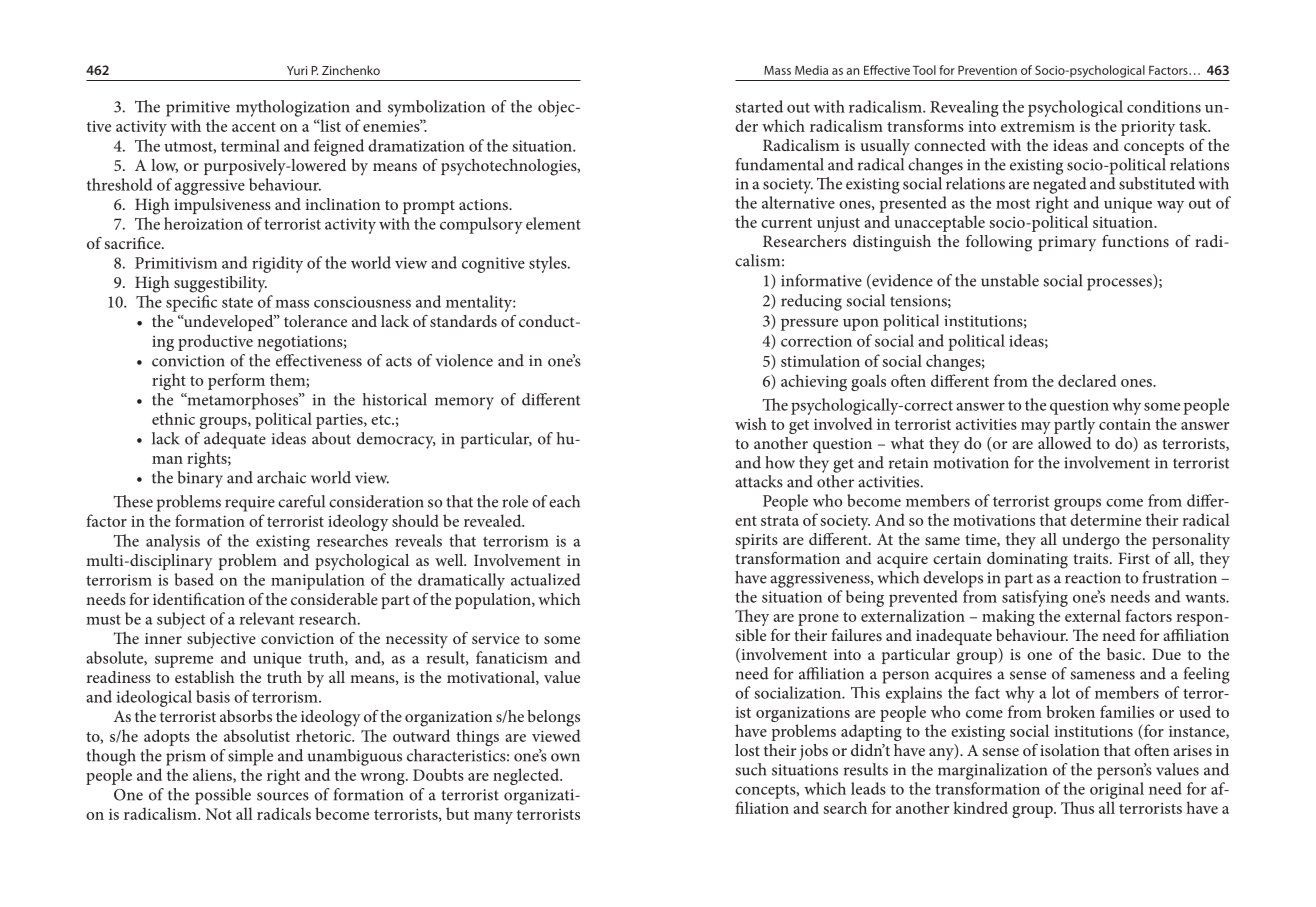  What do you see at coordinates (750, 769) in the document?
I see `such` at bounding box center [750, 769].
